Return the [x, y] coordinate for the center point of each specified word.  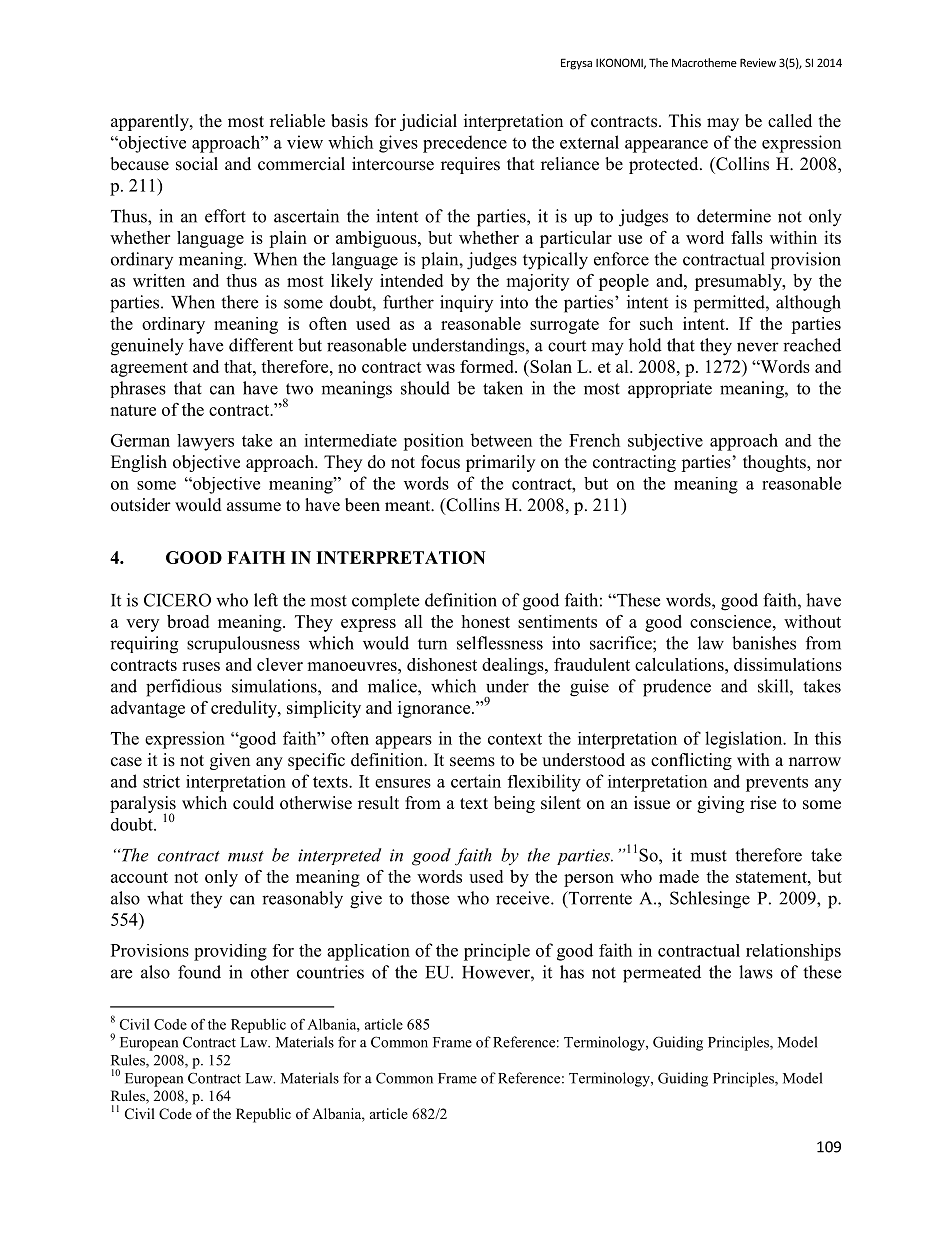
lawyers [205, 442]
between [501, 440]
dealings [514, 666]
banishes [764, 643]
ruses [201, 666]
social [197, 164]
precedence [465, 144]
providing [230, 952]
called [790, 121]
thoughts [775, 463]
